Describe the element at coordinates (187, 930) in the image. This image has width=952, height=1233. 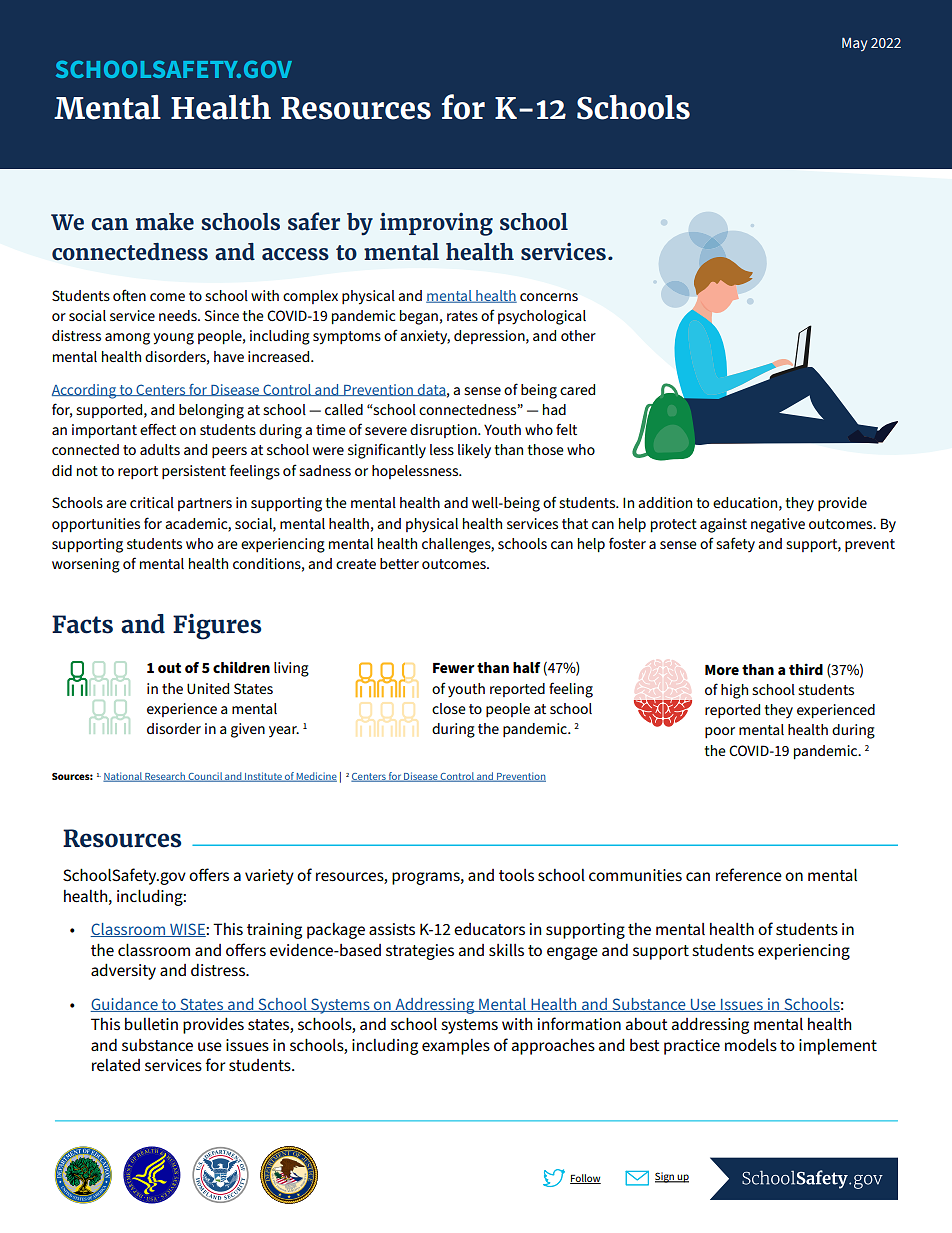
I see `WISE` at that location.
